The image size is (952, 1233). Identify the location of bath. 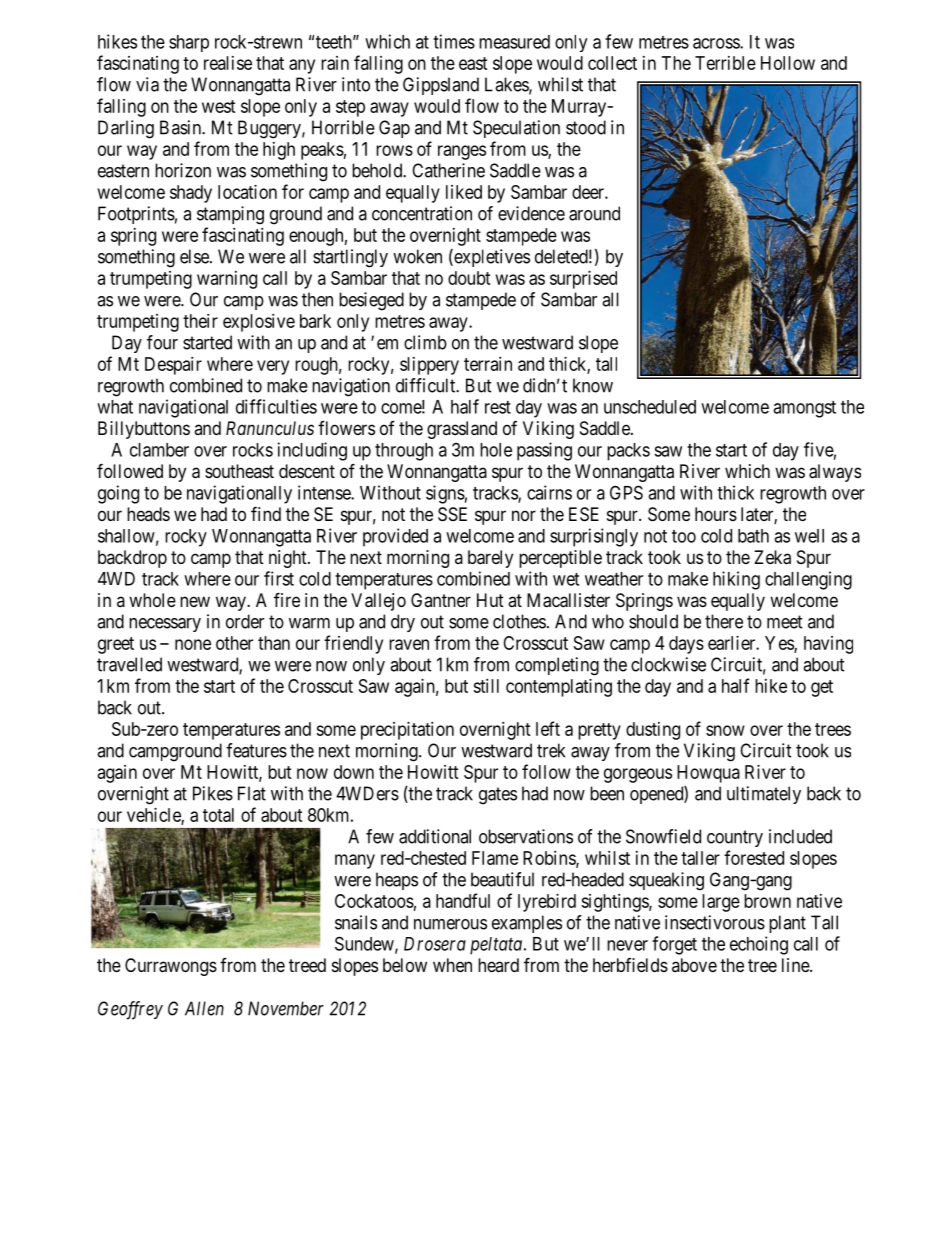
(753, 536).
